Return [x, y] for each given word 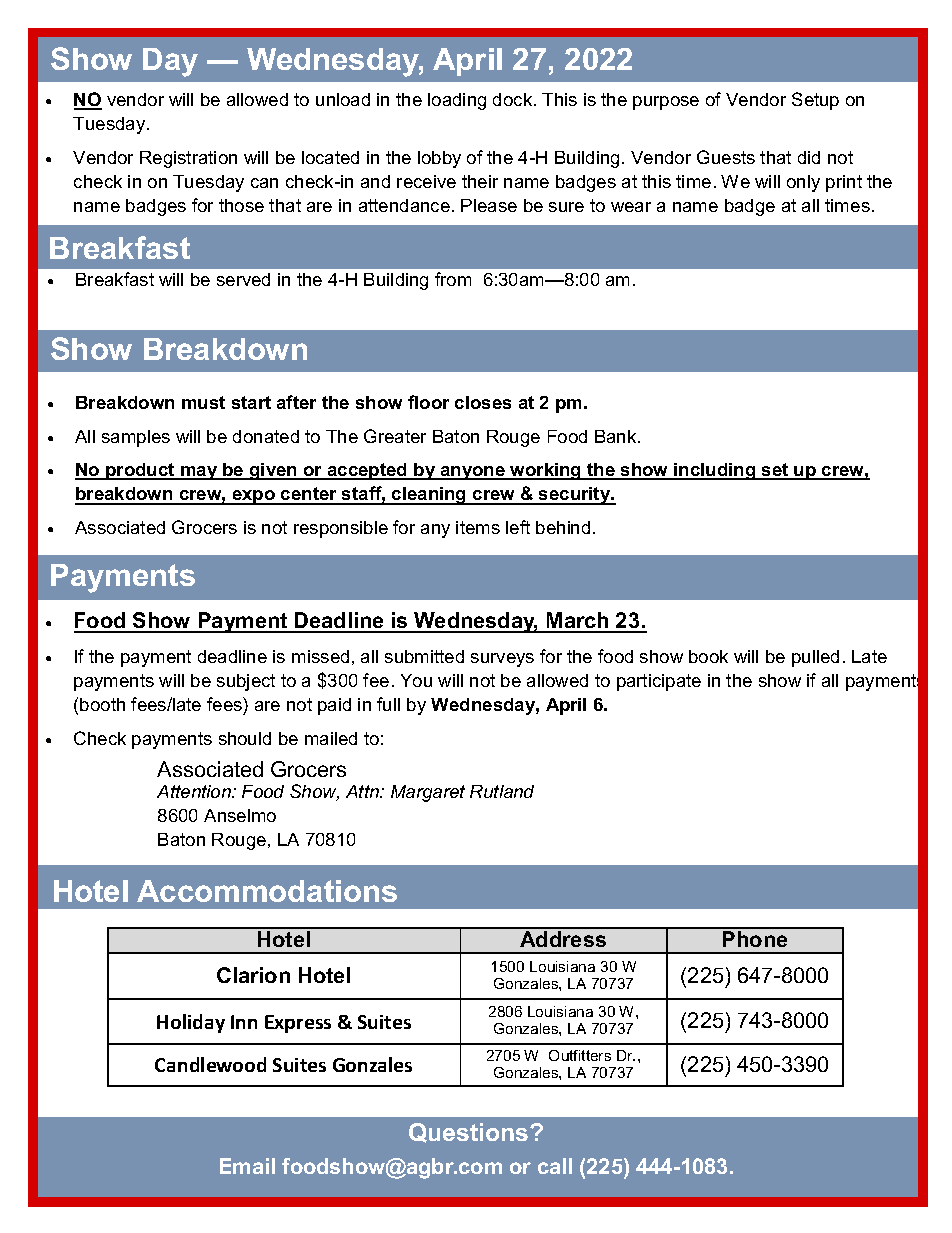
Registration [188, 159]
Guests [726, 157]
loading [457, 101]
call [555, 1166]
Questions [470, 1133]
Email [247, 1166]
